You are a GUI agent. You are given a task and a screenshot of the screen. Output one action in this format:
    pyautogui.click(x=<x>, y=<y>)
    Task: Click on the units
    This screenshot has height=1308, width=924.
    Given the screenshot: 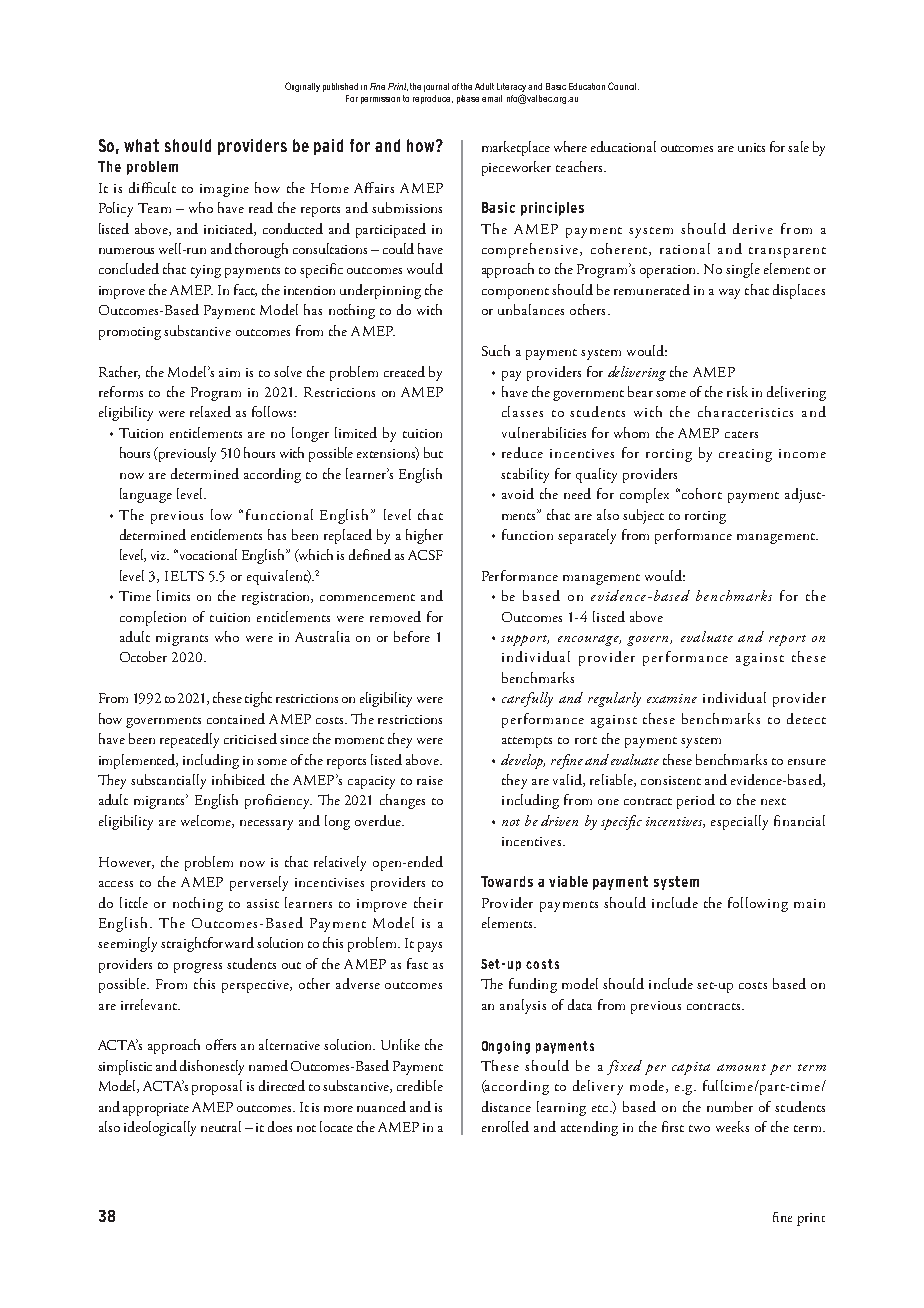 What is the action you would take?
    pyautogui.click(x=751, y=147)
